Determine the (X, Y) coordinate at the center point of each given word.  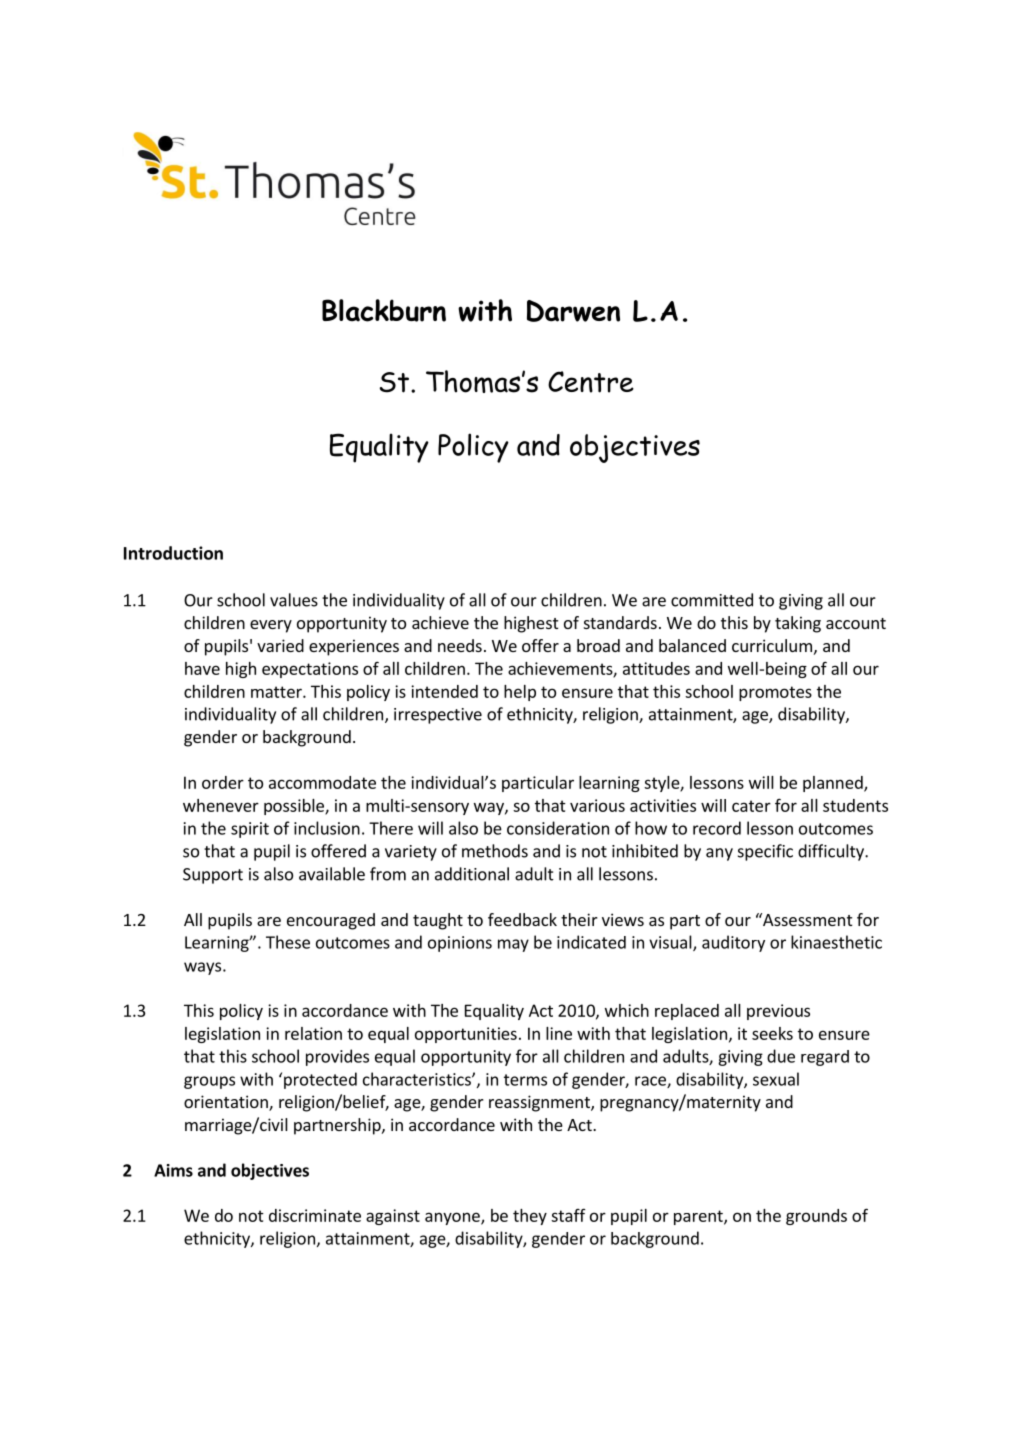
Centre (591, 382)
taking (798, 624)
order (223, 782)
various (597, 805)
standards (620, 622)
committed (712, 600)
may (513, 945)
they (530, 1217)
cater (751, 806)
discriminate (315, 1215)
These (288, 942)
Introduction (173, 553)
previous (778, 1012)
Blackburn (384, 310)
